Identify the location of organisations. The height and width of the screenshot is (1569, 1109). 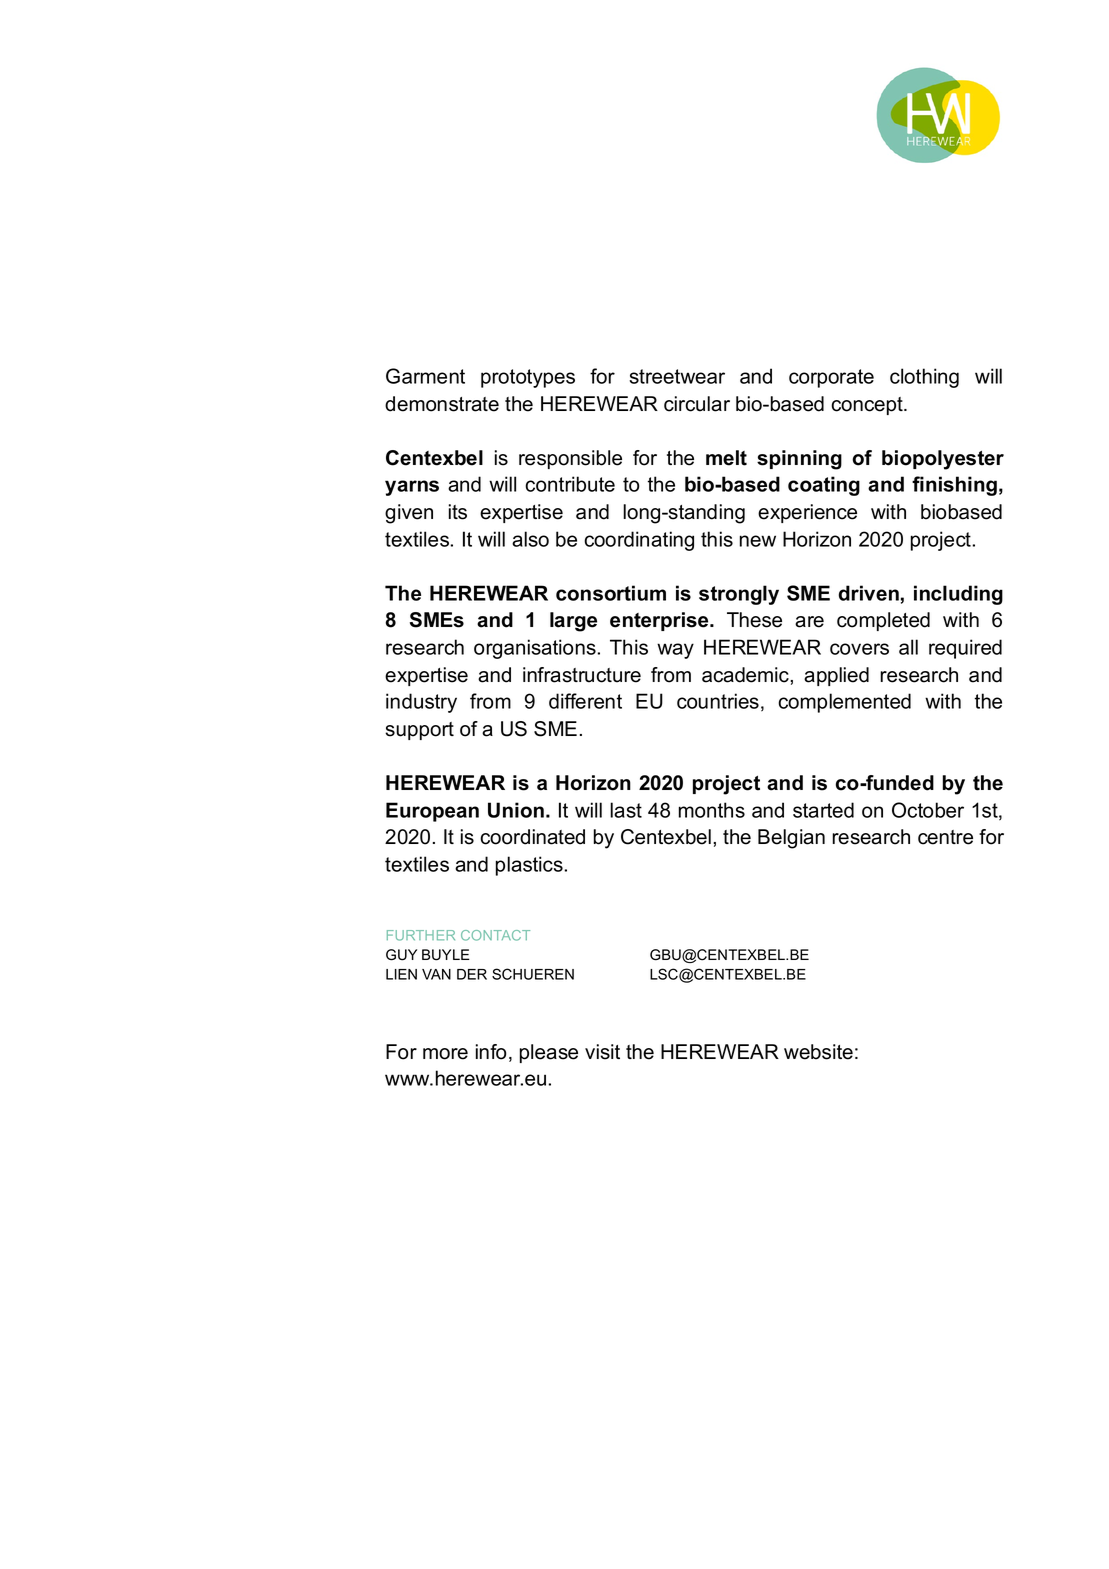
(536, 649).
